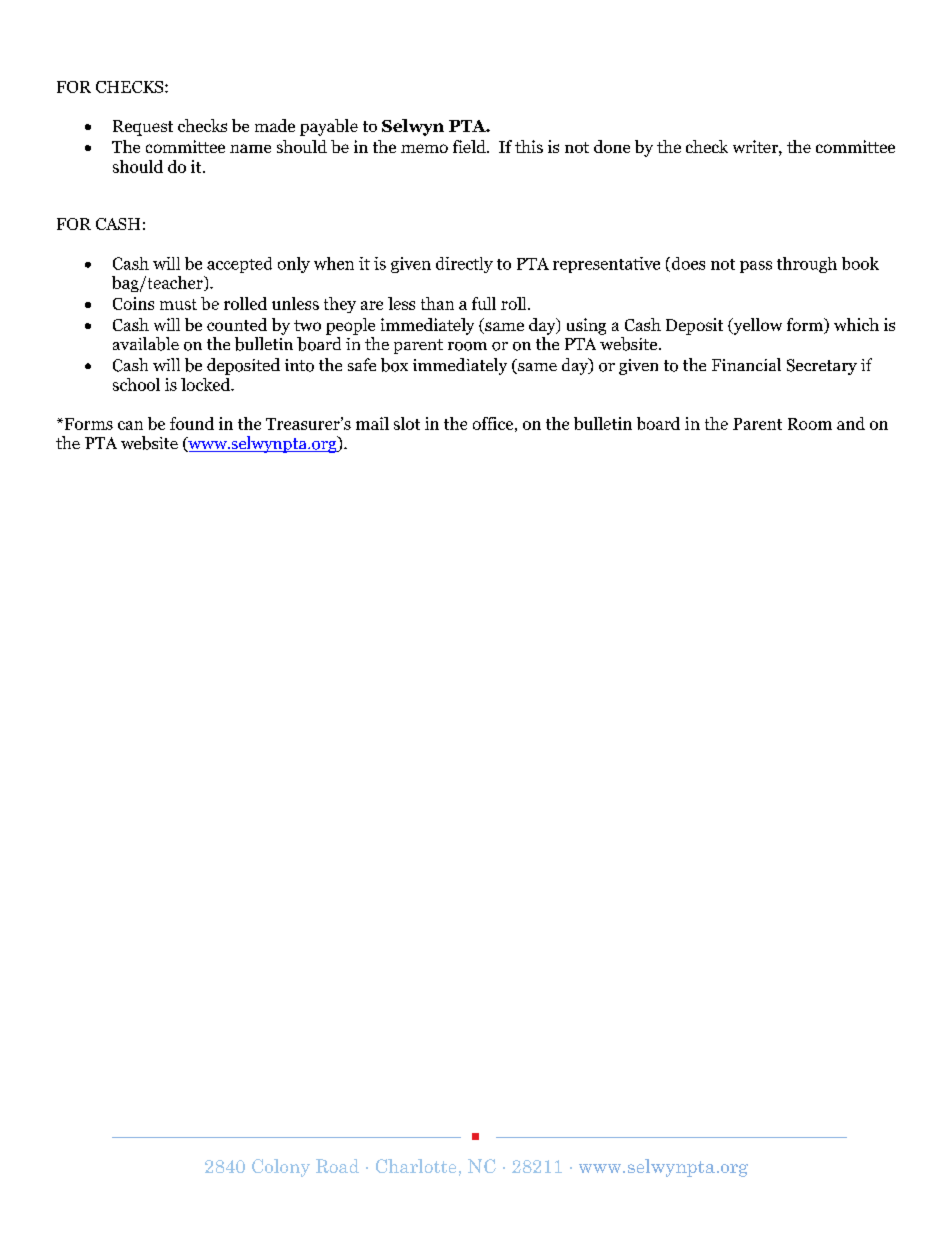 This screenshot has height=1233, width=952. I want to click on Charlotte, so click(416, 1166).
